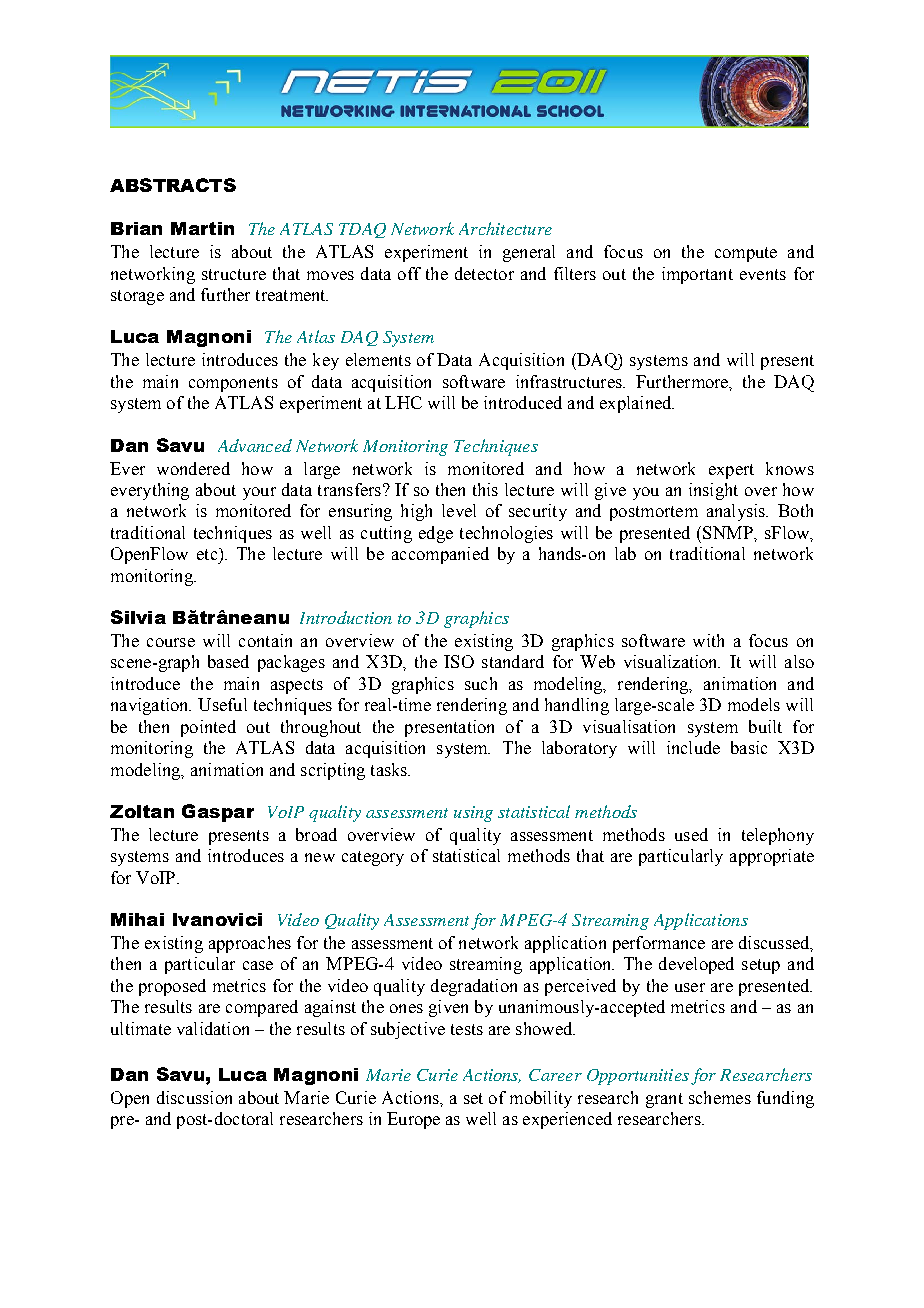  I want to click on Architecture, so click(505, 228).
